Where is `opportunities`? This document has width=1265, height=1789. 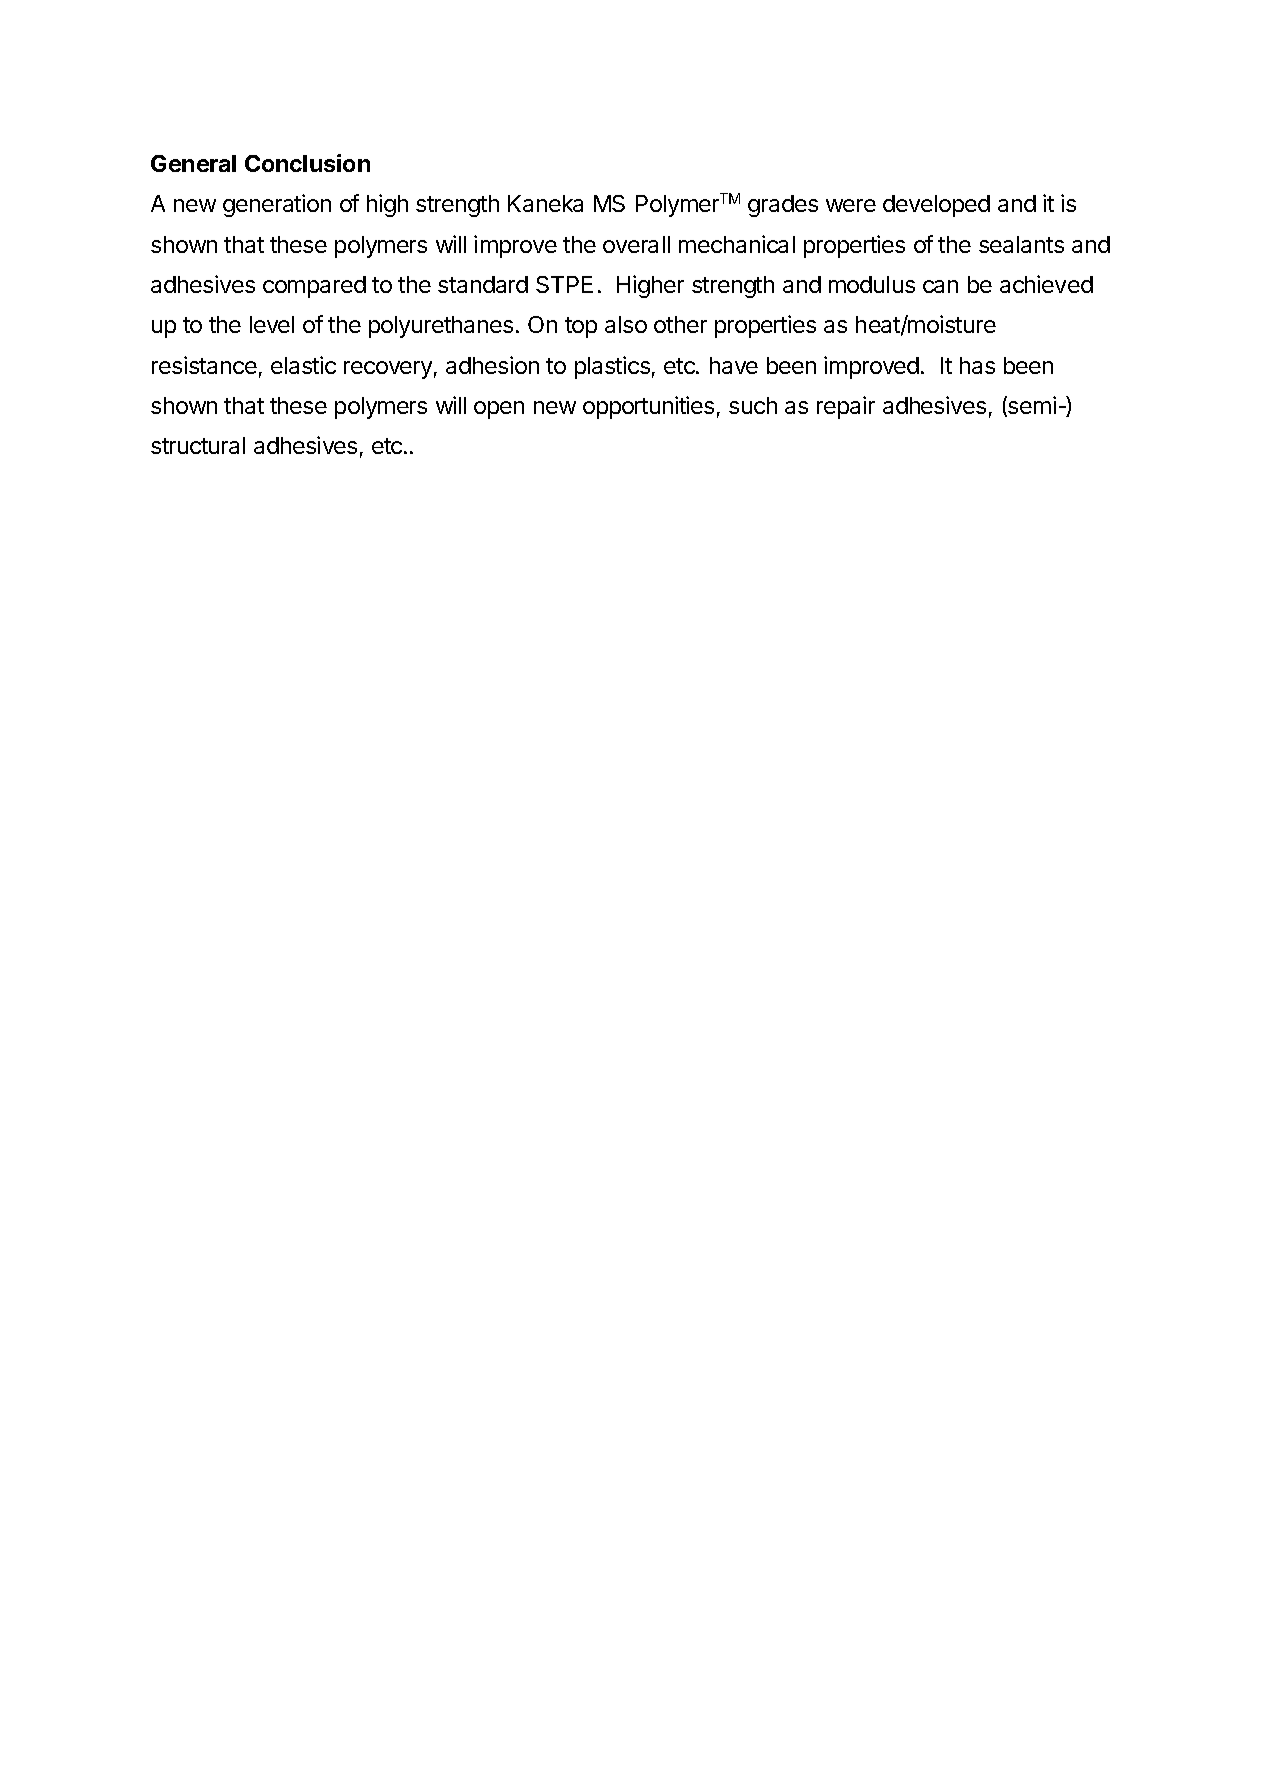
opportunities is located at coordinates (648, 407).
